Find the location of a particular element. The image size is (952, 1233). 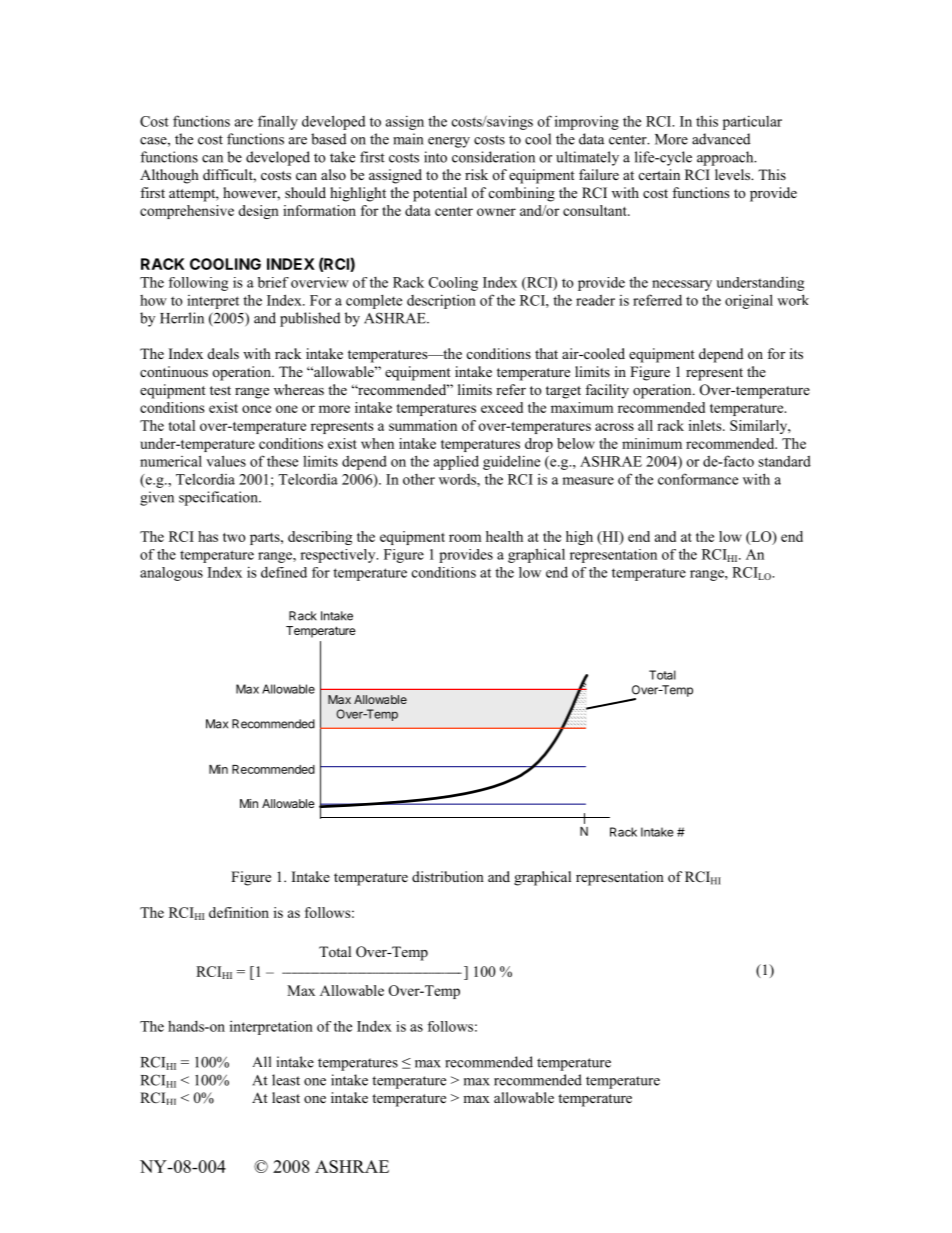

advanced is located at coordinates (721, 139).
